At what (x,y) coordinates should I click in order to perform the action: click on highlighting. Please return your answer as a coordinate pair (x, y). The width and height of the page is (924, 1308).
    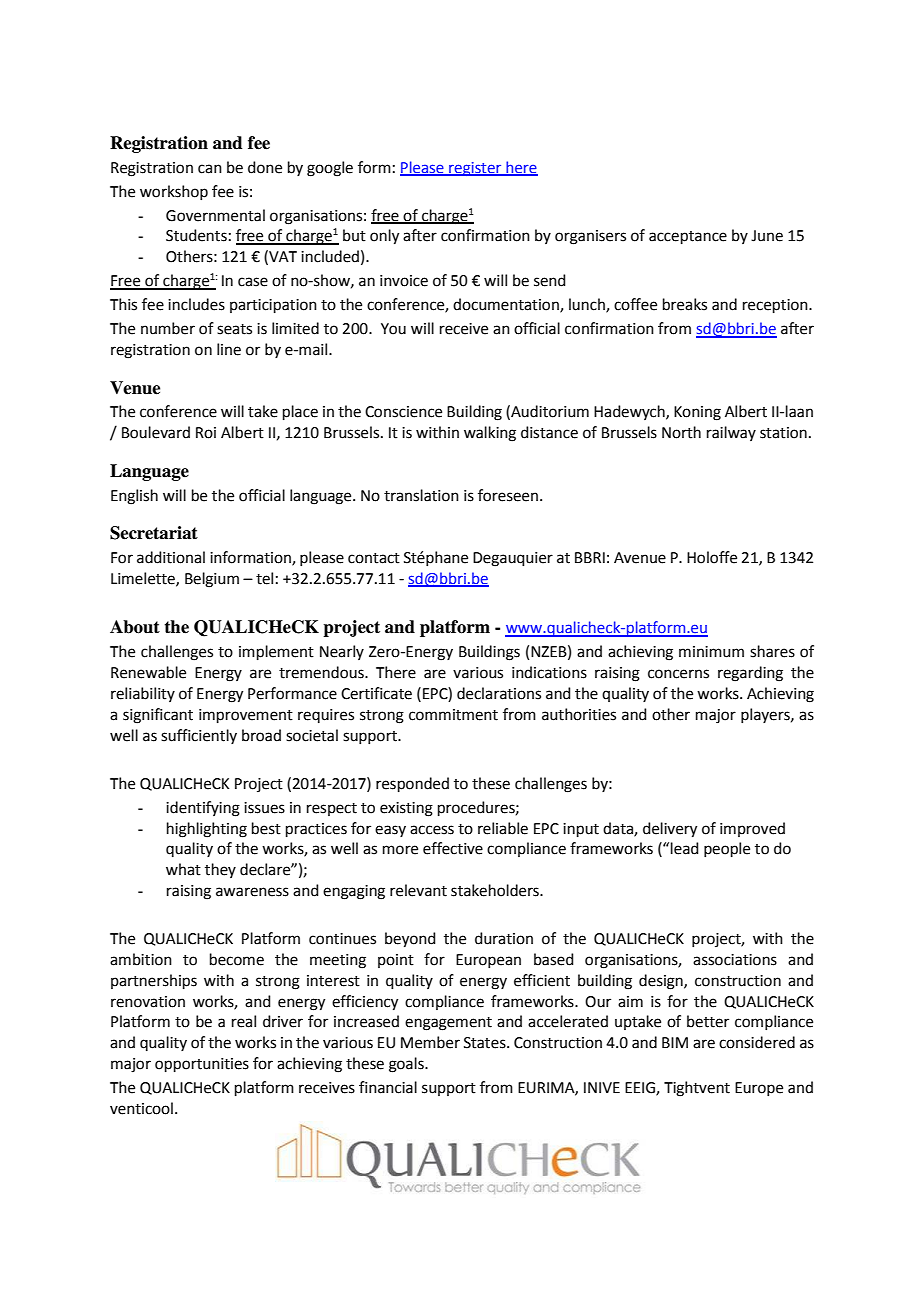
    Looking at the image, I should click on (207, 830).
